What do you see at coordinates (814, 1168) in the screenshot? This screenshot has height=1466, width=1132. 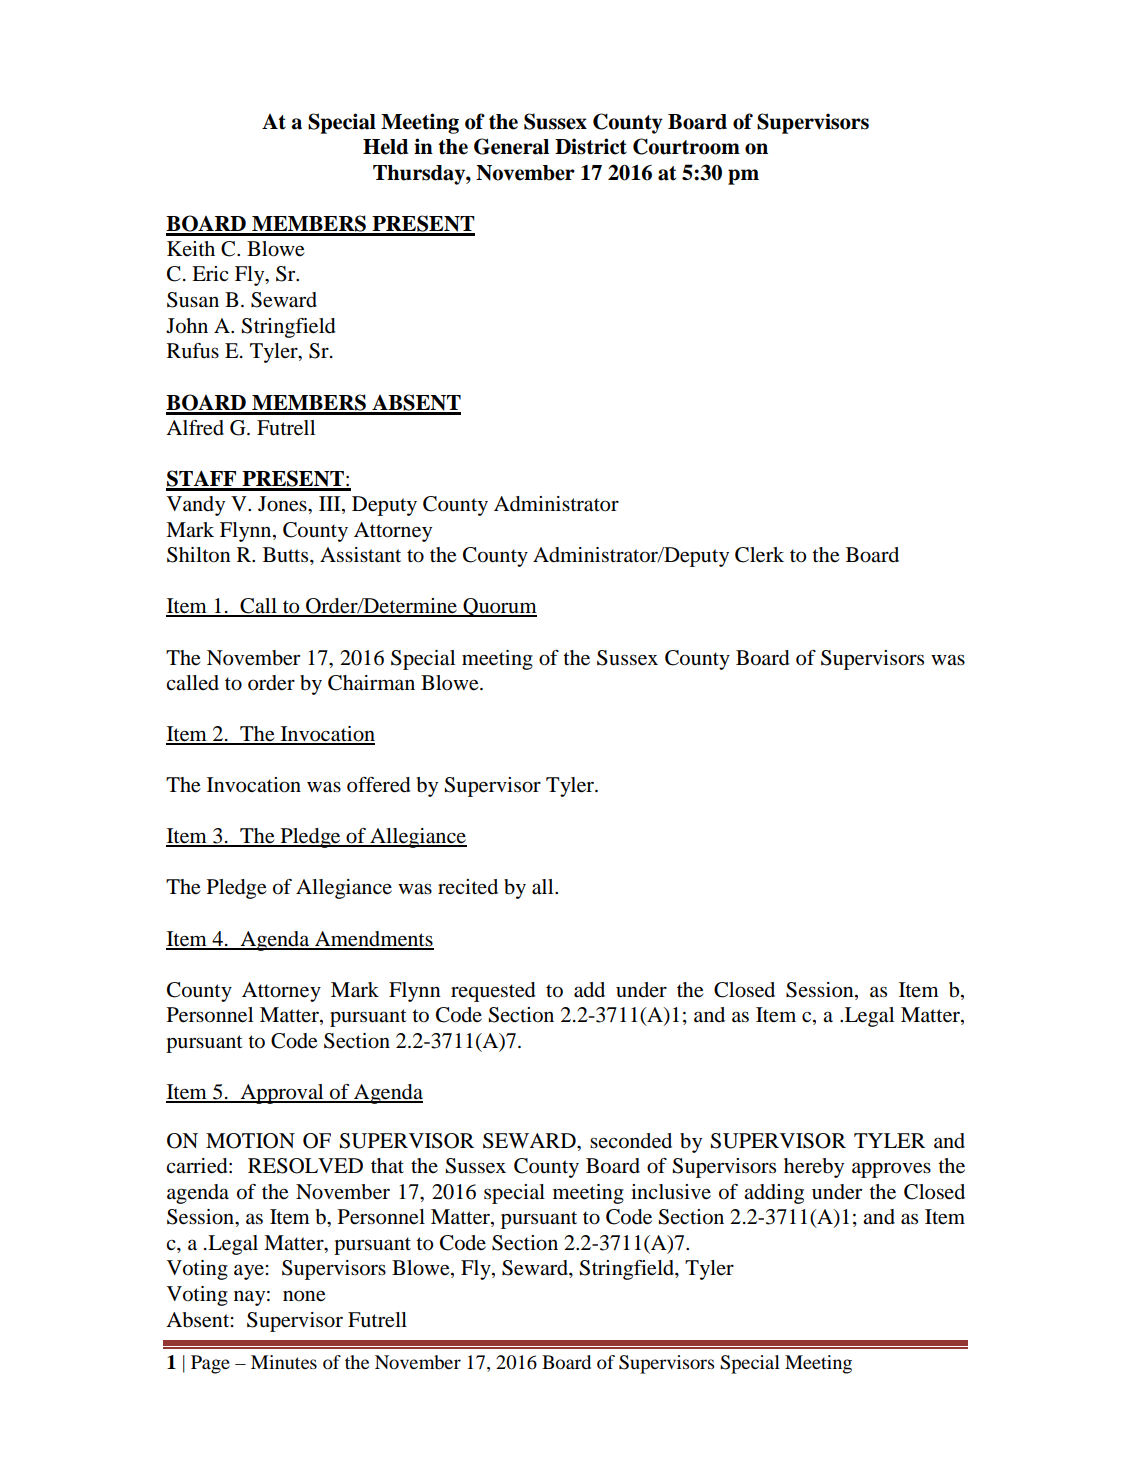 I see `hereby` at bounding box center [814, 1168].
